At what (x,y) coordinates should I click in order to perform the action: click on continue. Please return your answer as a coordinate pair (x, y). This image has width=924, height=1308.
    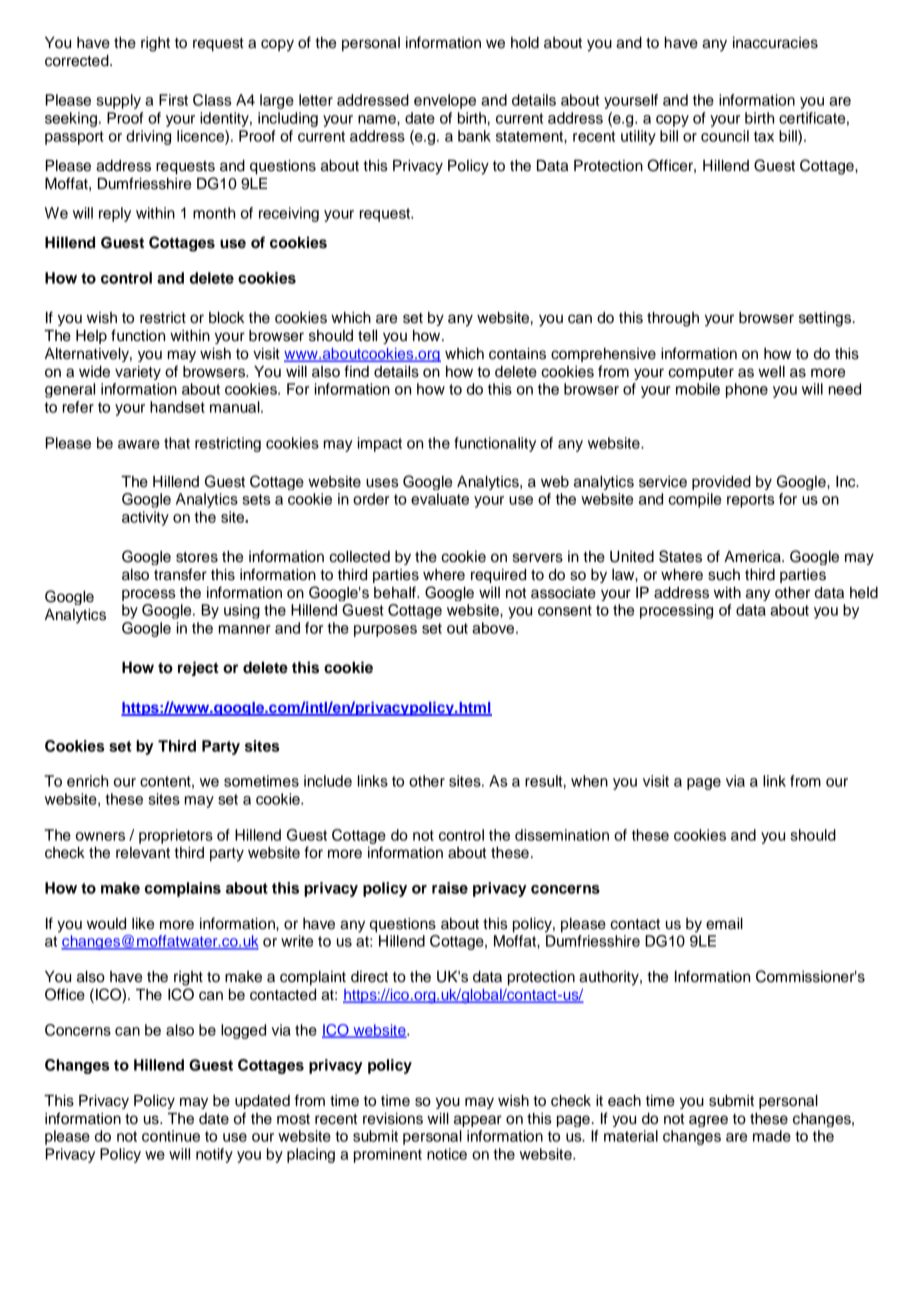
    Looking at the image, I should click on (171, 1136).
